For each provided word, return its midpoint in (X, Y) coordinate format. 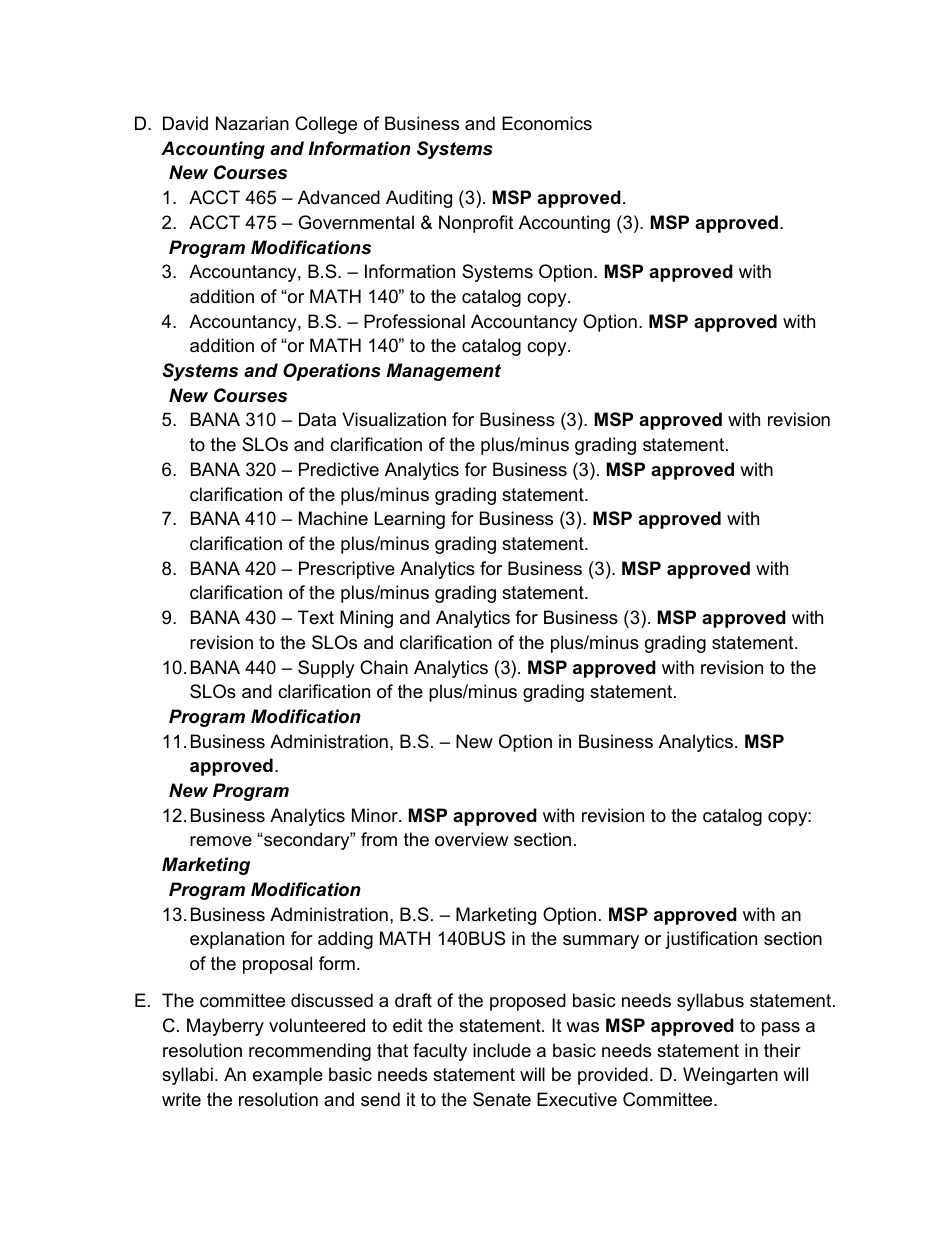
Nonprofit (476, 224)
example (288, 1076)
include (502, 1050)
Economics (547, 123)
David (185, 123)
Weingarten (730, 1076)
